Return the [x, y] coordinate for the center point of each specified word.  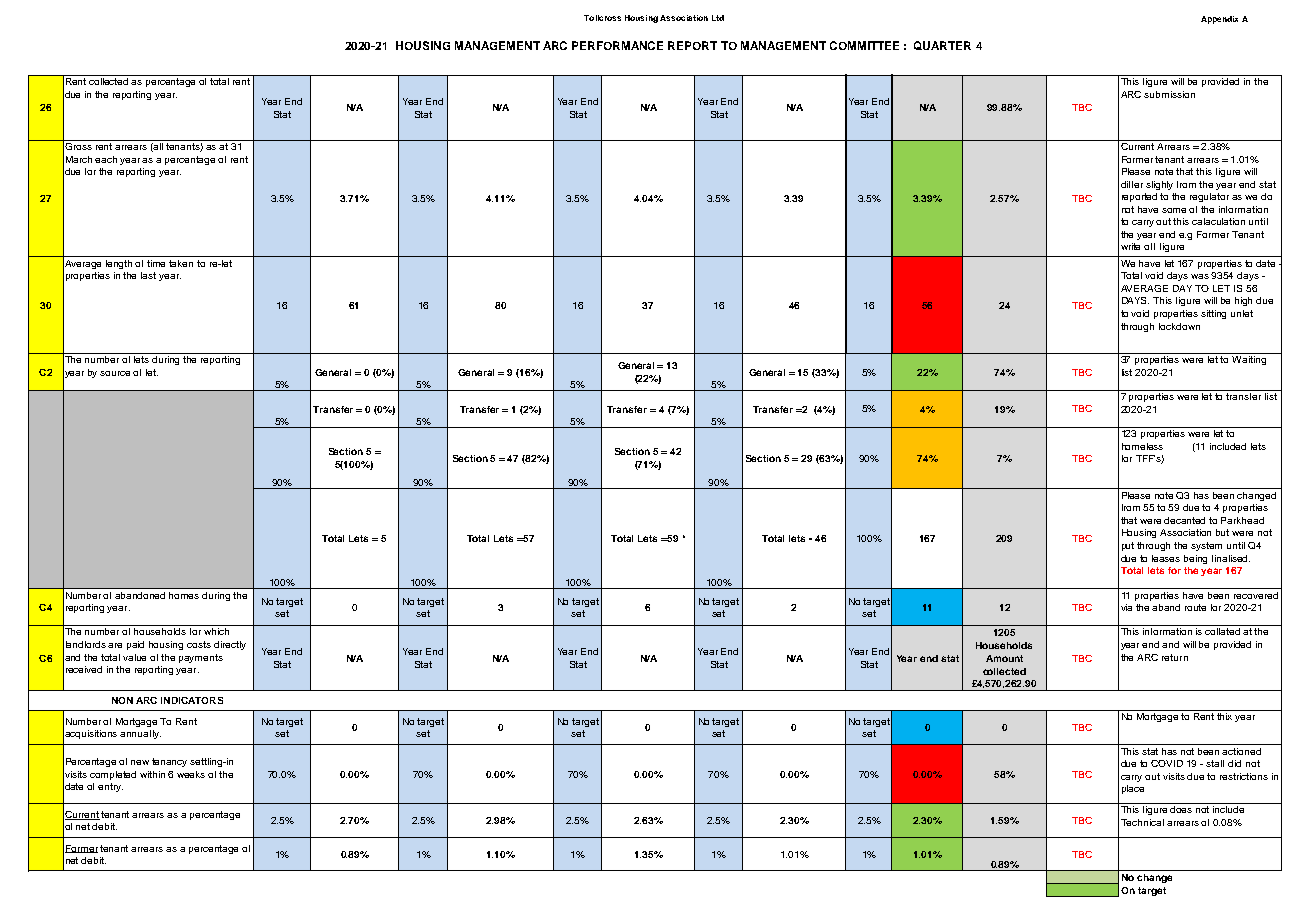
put [1128, 546]
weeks [191, 774]
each [106, 159]
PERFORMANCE [617, 45]
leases [1166, 558]
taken [181, 263]
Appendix [1219, 20]
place [1133, 789]
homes [184, 595]
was [1201, 276]
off [1149, 246]
